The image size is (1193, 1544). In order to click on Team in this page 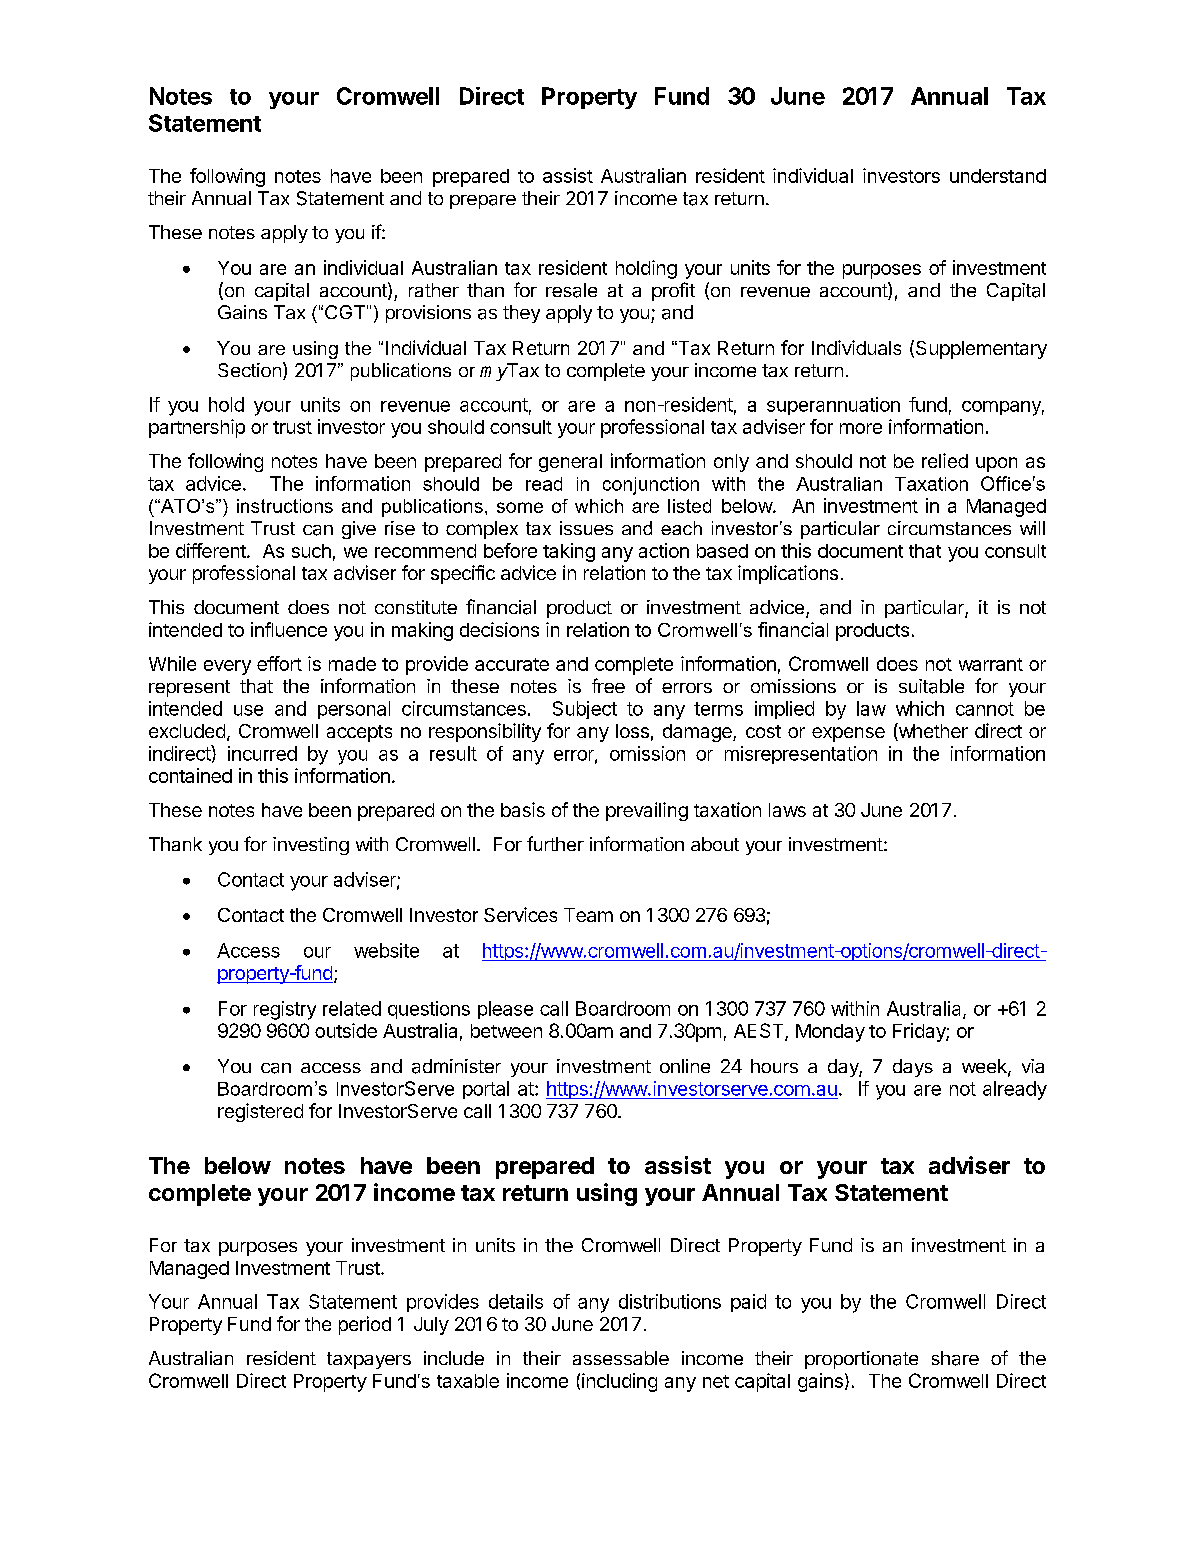, I will do `click(588, 915)`.
